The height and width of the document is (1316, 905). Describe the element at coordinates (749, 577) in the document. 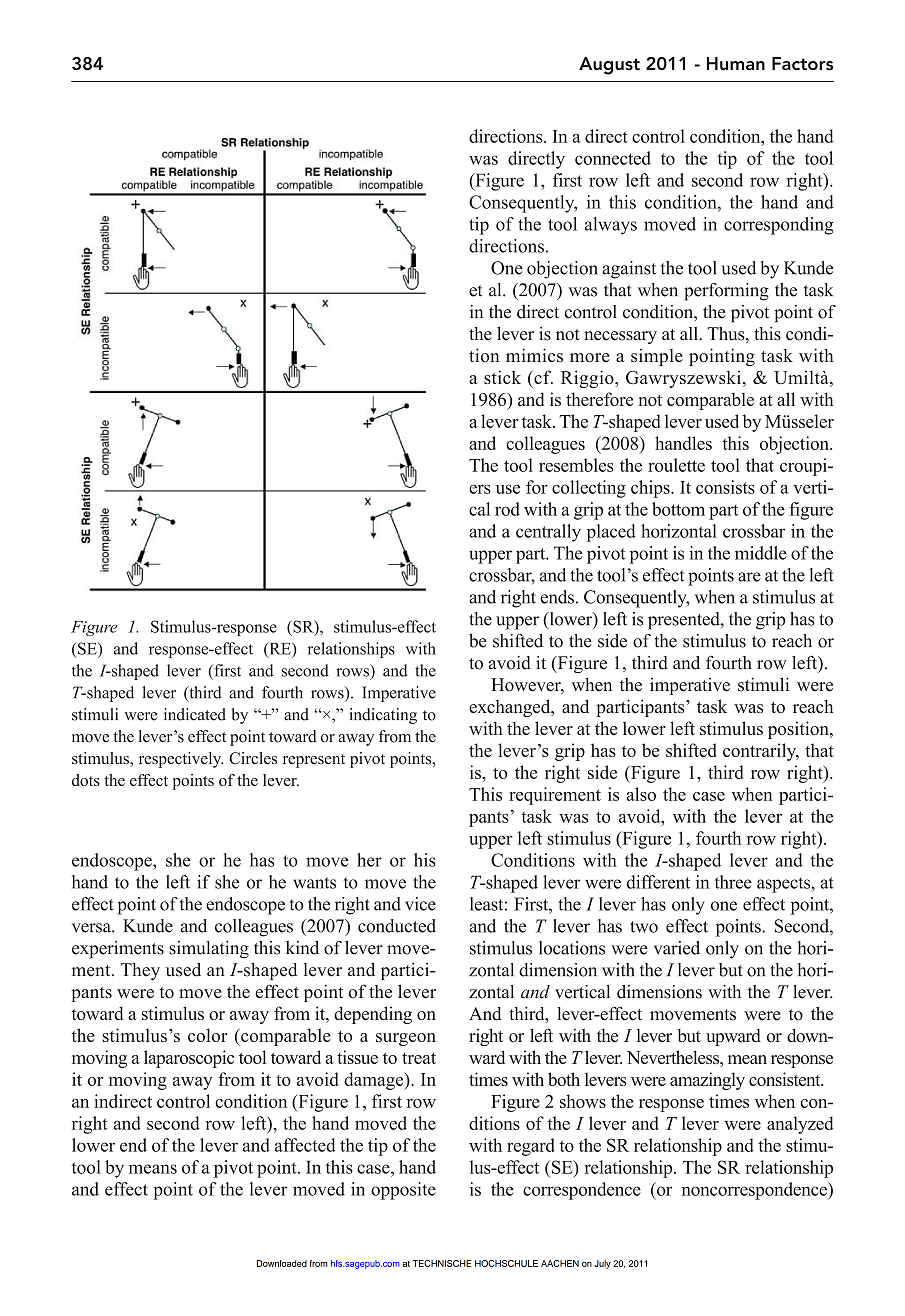

I see `are` at that location.
